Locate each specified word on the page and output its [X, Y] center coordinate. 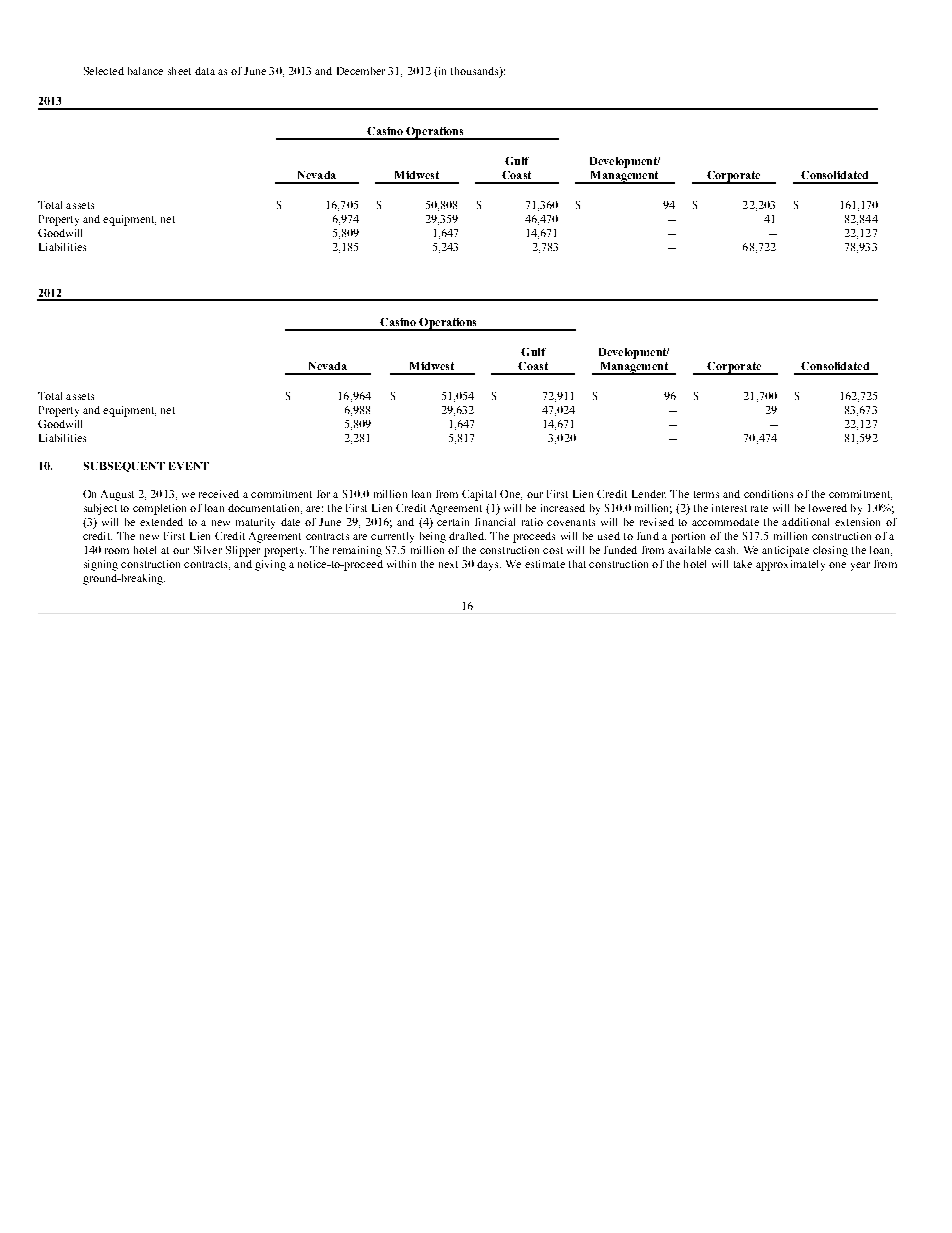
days [489, 565]
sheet [179, 71]
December [361, 71]
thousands [476, 72]
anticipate [785, 551]
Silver [208, 550]
